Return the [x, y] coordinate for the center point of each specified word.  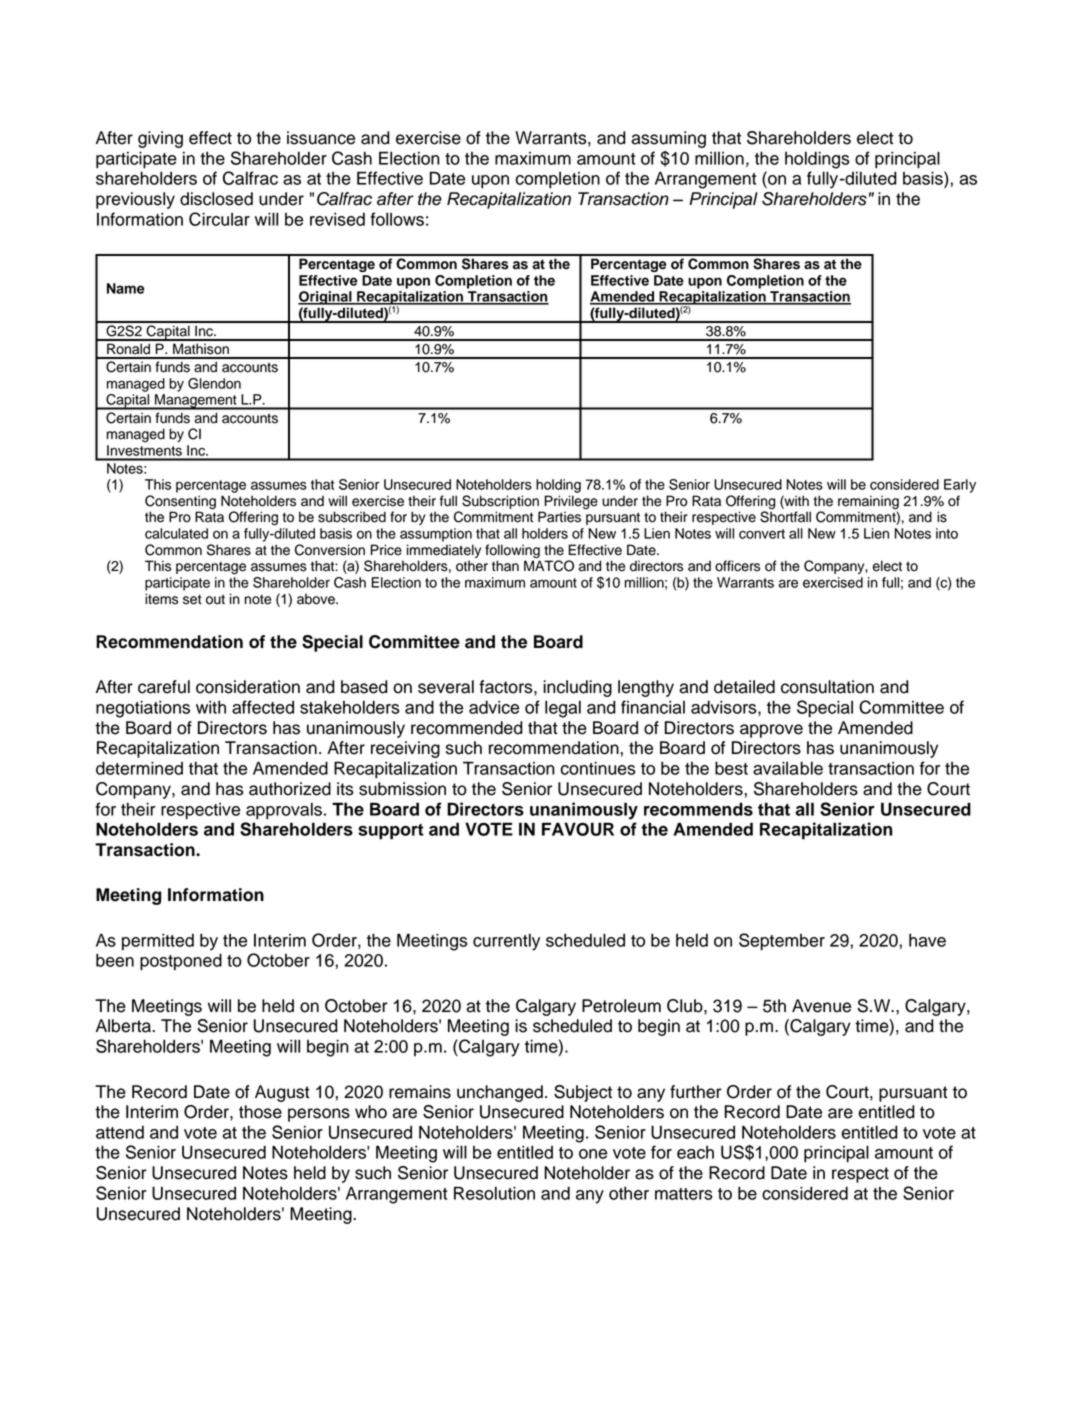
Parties [559, 517]
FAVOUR [578, 829]
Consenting [180, 503]
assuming [668, 139]
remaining [868, 503]
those [260, 1112]
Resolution [494, 1193]
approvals [284, 811]
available [788, 768]
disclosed [216, 199]
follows [397, 219]
